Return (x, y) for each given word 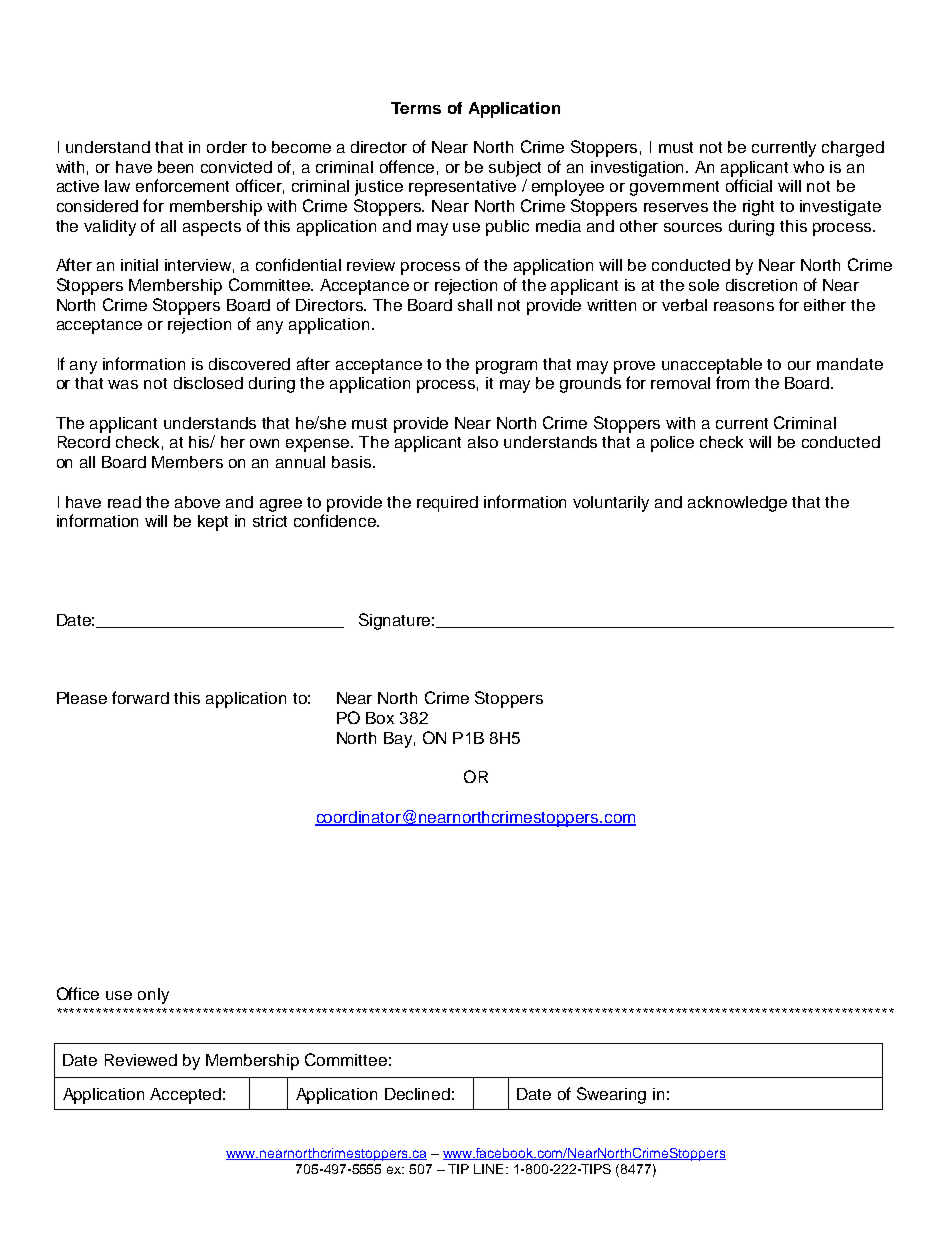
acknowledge (737, 504)
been (175, 167)
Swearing (611, 1095)
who (808, 167)
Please (82, 698)
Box (380, 718)
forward (140, 697)
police (672, 444)
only (153, 996)
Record (84, 442)
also (483, 442)
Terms (416, 108)
